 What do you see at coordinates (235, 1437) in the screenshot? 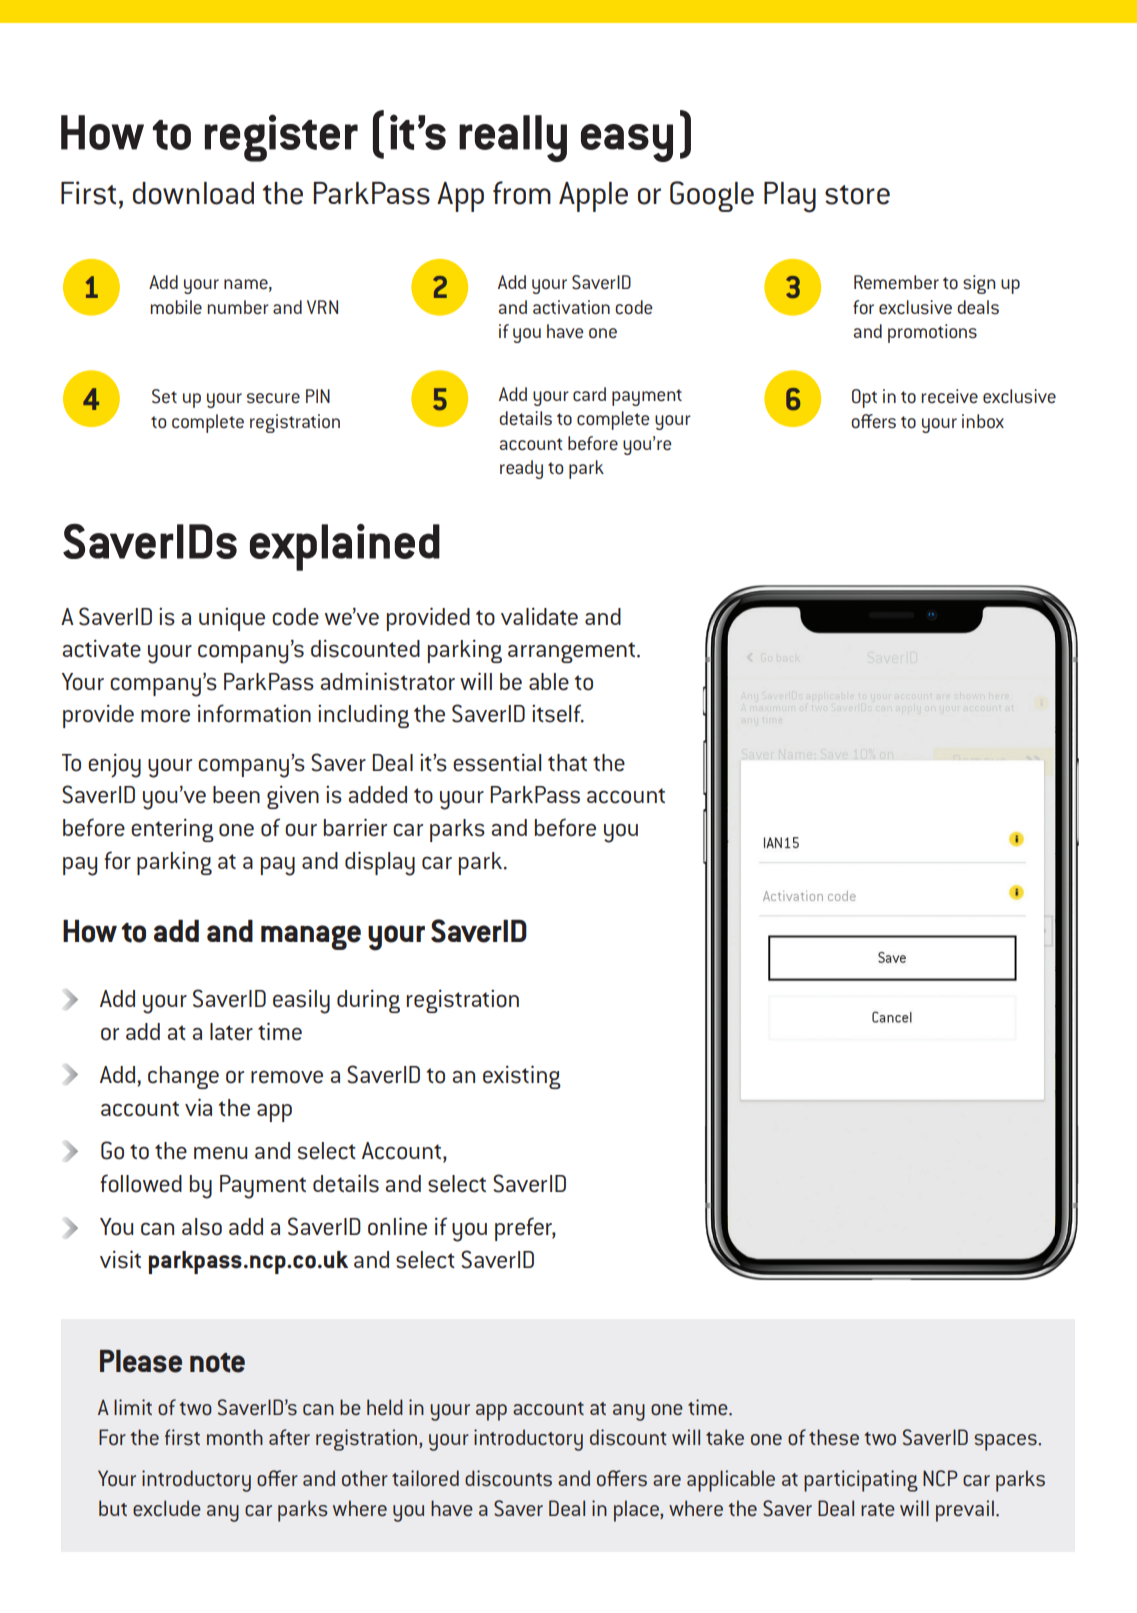
I see `month` at bounding box center [235, 1437].
